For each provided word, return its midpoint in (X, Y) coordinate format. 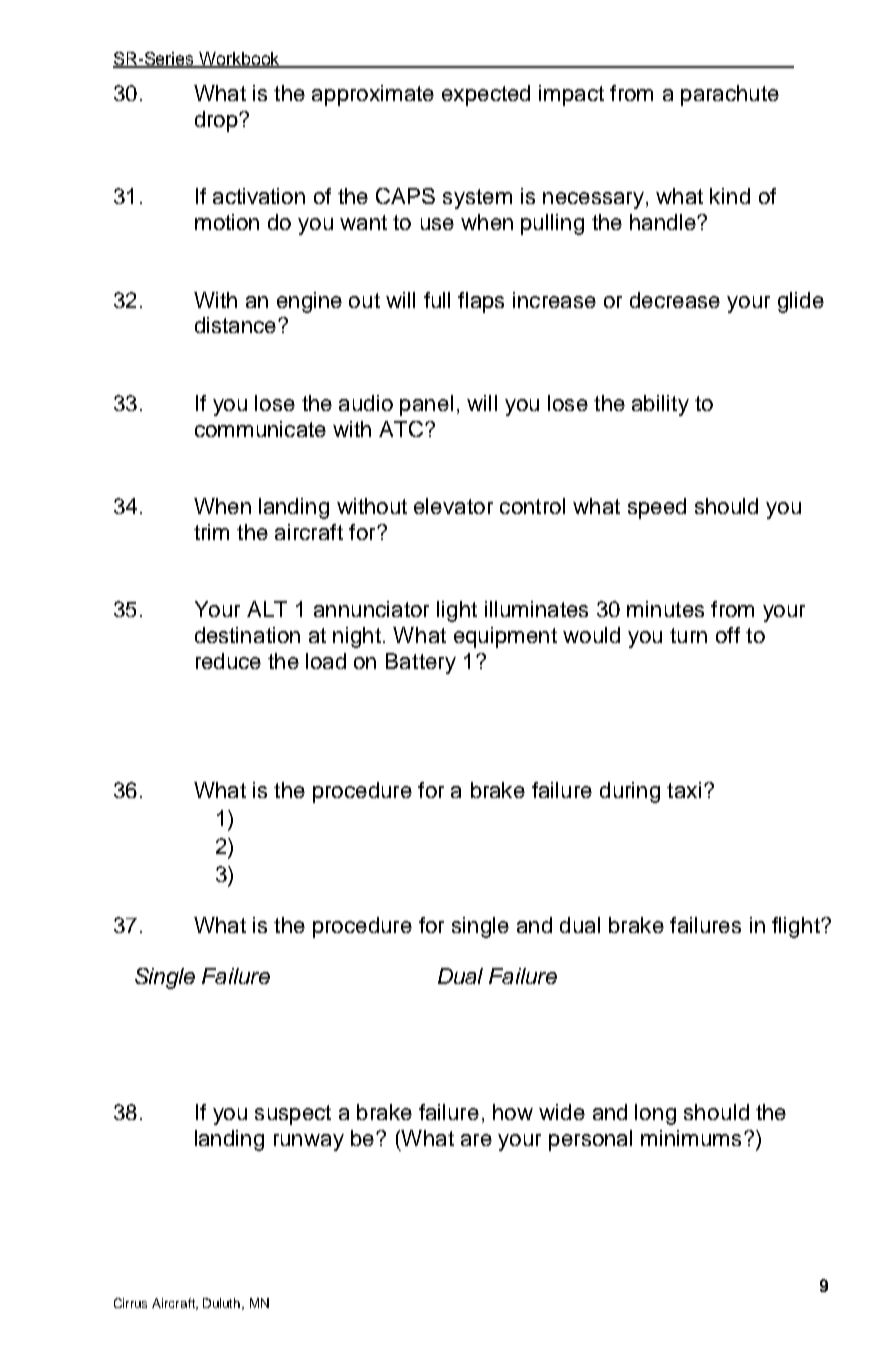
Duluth (223, 1304)
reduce (228, 661)
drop (217, 121)
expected (486, 95)
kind (730, 196)
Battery (421, 663)
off (728, 635)
